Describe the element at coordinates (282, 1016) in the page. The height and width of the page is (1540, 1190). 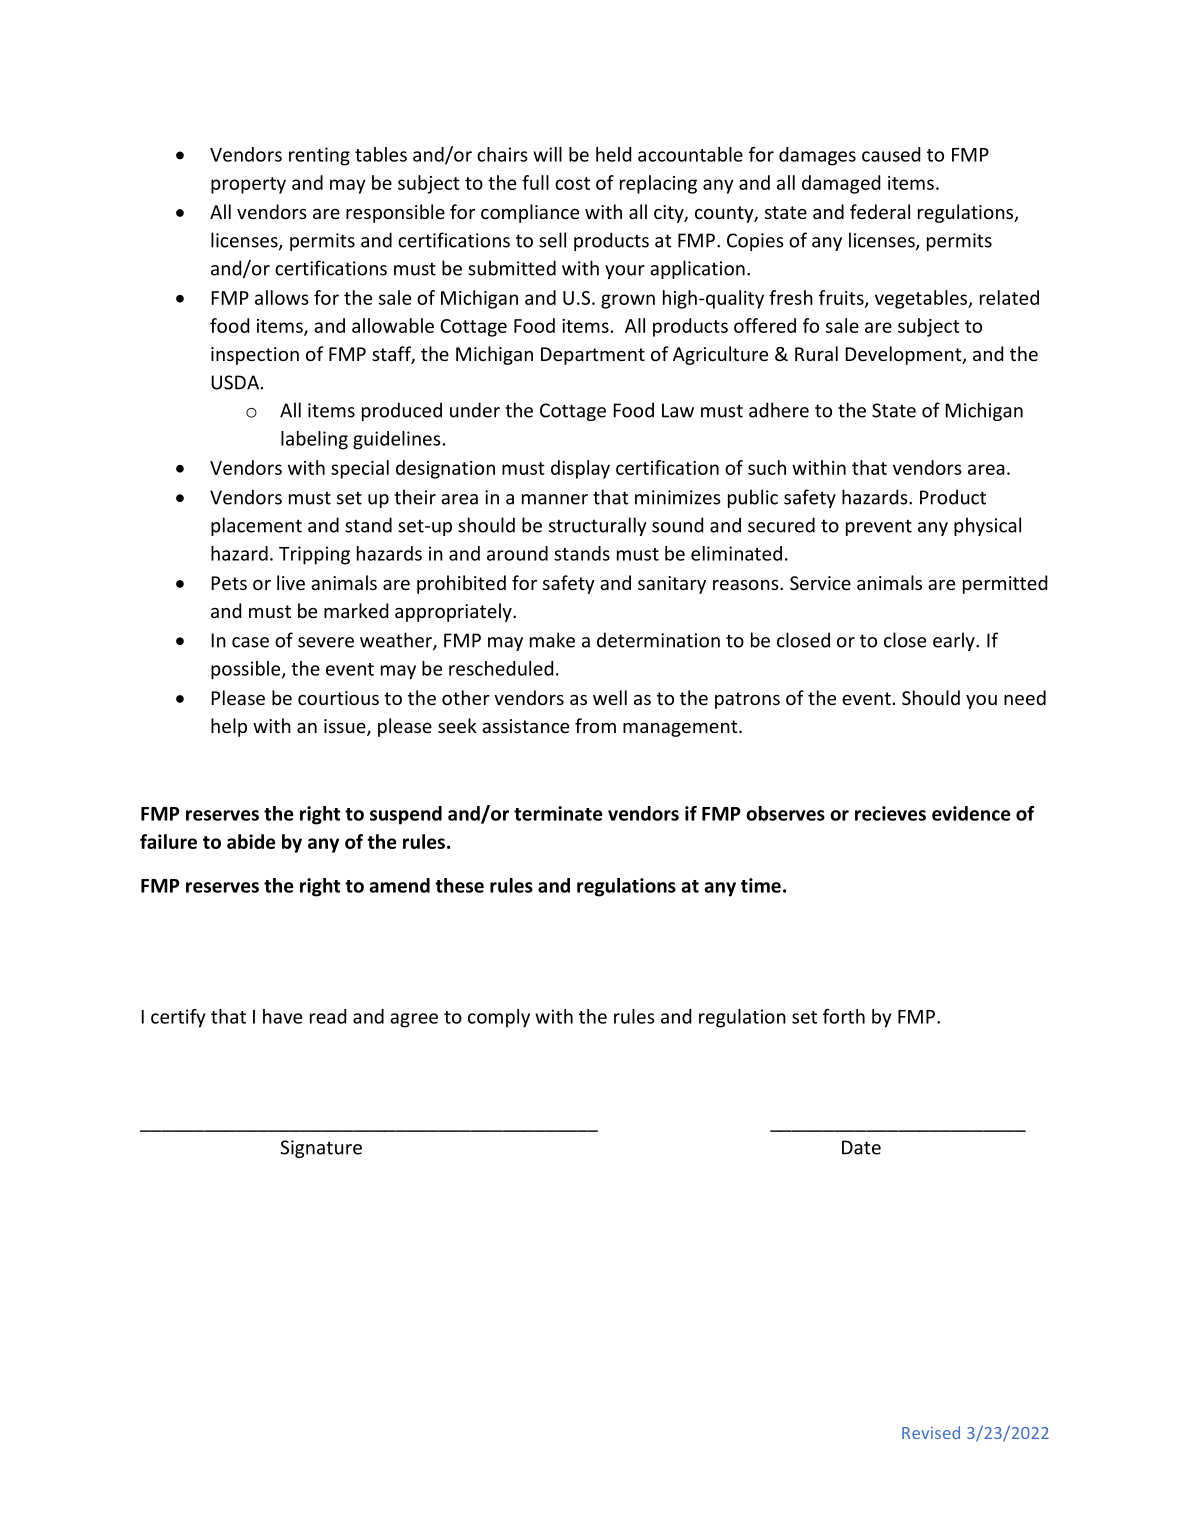
I see `have` at that location.
